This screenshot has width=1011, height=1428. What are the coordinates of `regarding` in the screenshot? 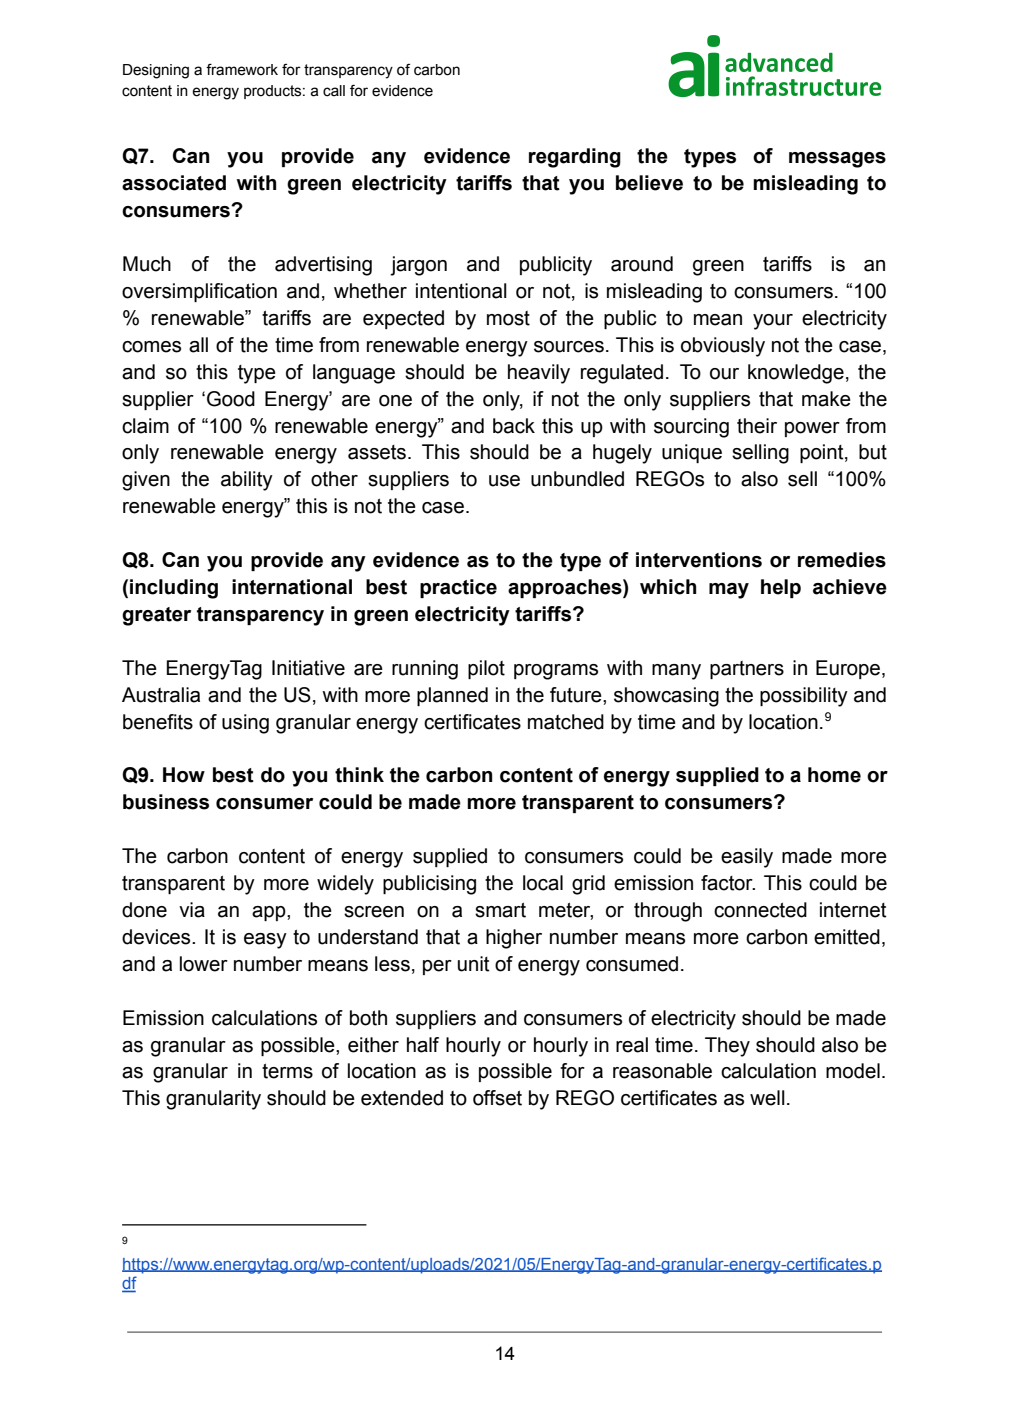 It's located at (575, 158).
